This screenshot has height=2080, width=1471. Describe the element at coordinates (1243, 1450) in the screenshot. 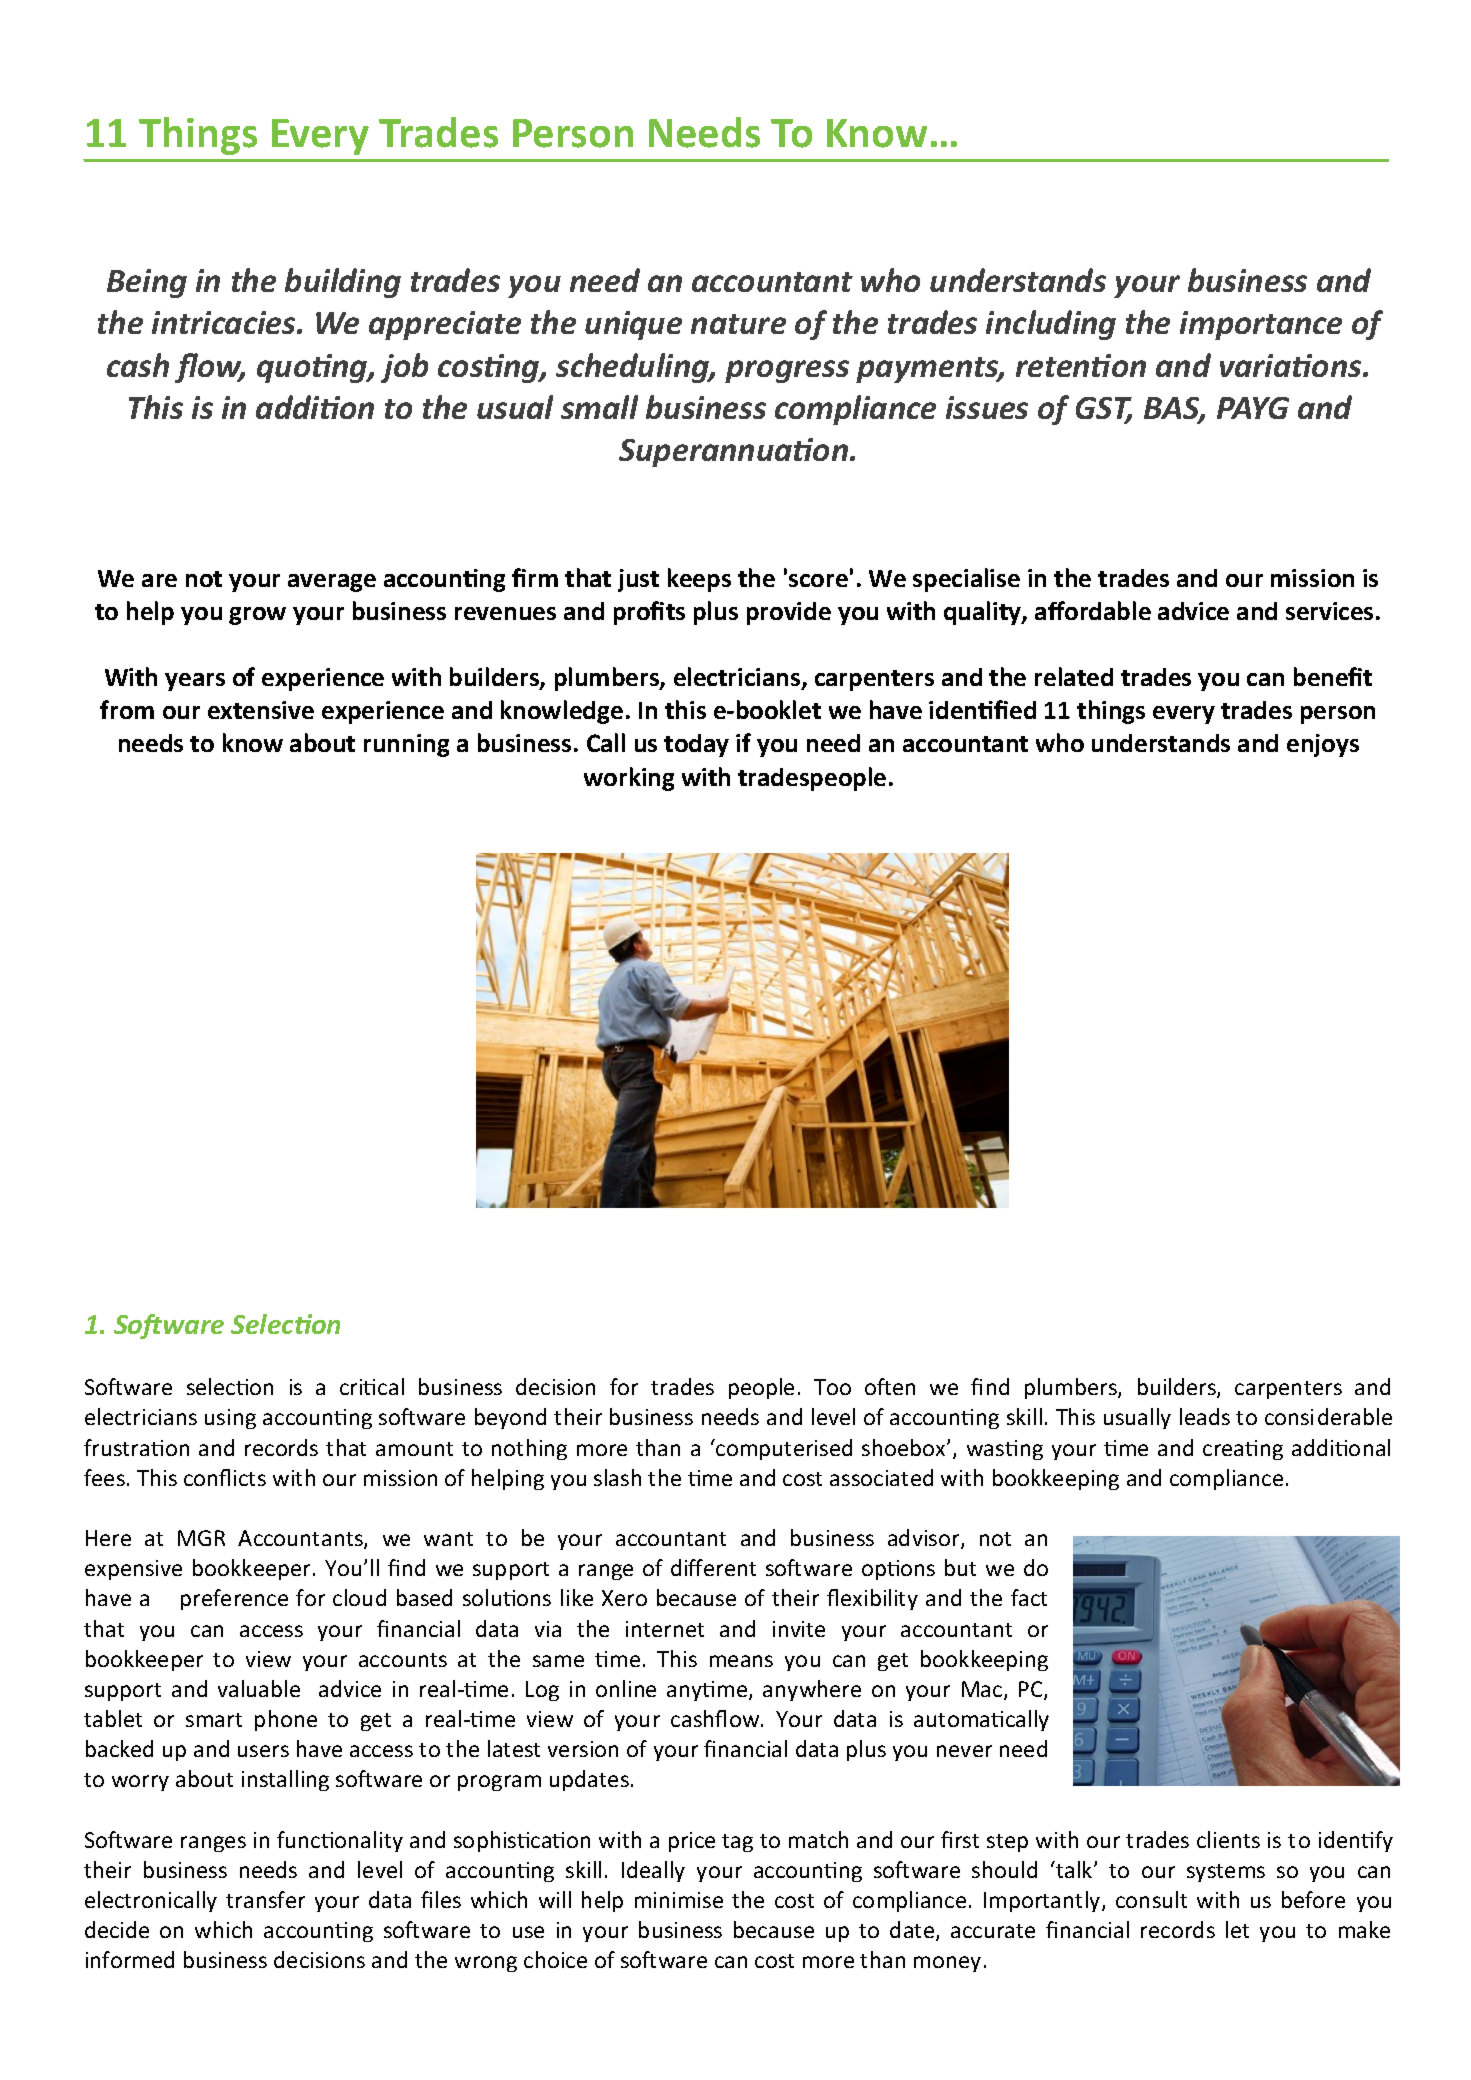

I see `creating` at that location.
